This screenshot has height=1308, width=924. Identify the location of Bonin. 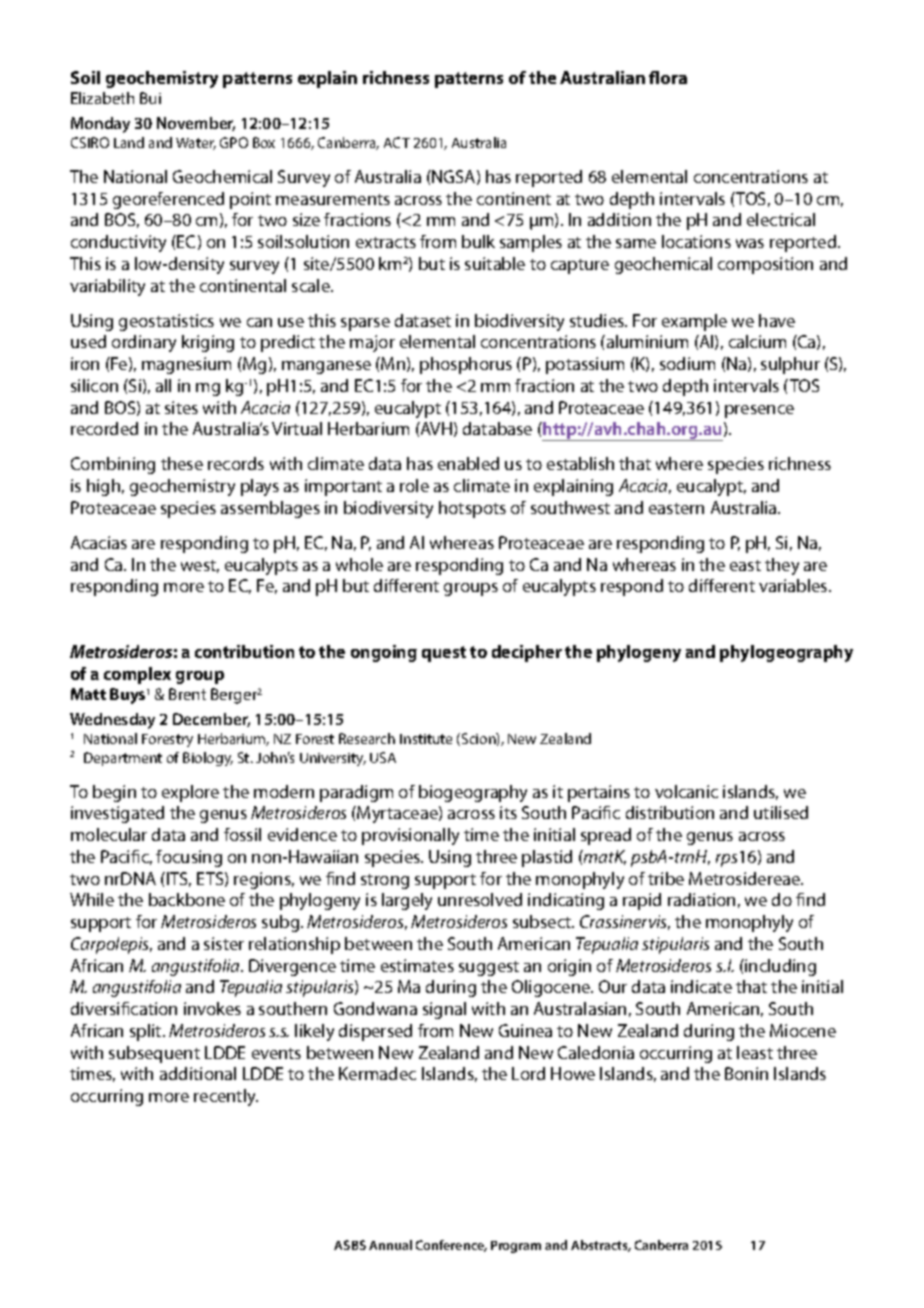
(746, 1073).
